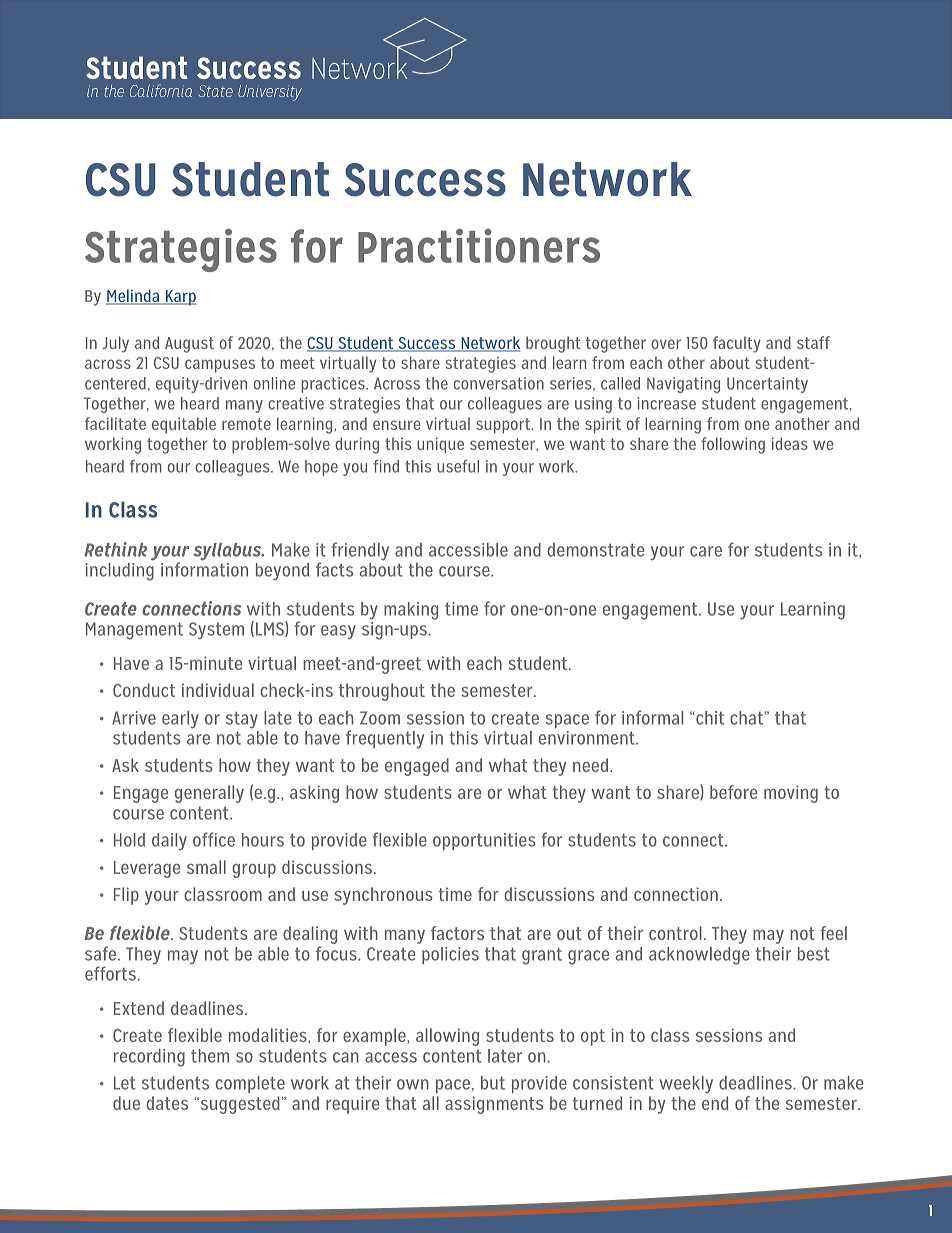  Describe the element at coordinates (484, 841) in the document. I see `opportunities` at that location.
